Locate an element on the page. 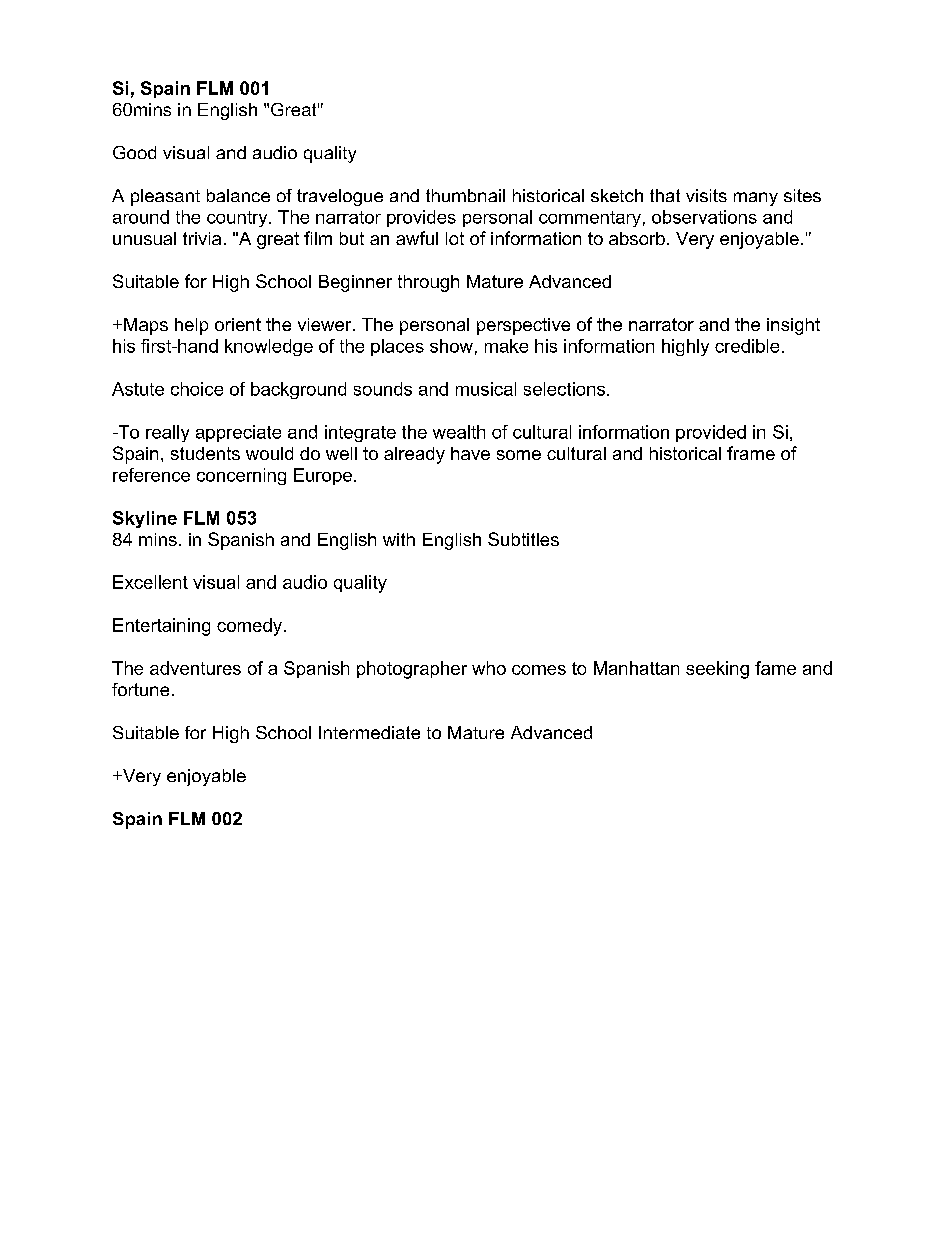  Subtitles is located at coordinates (523, 539).
